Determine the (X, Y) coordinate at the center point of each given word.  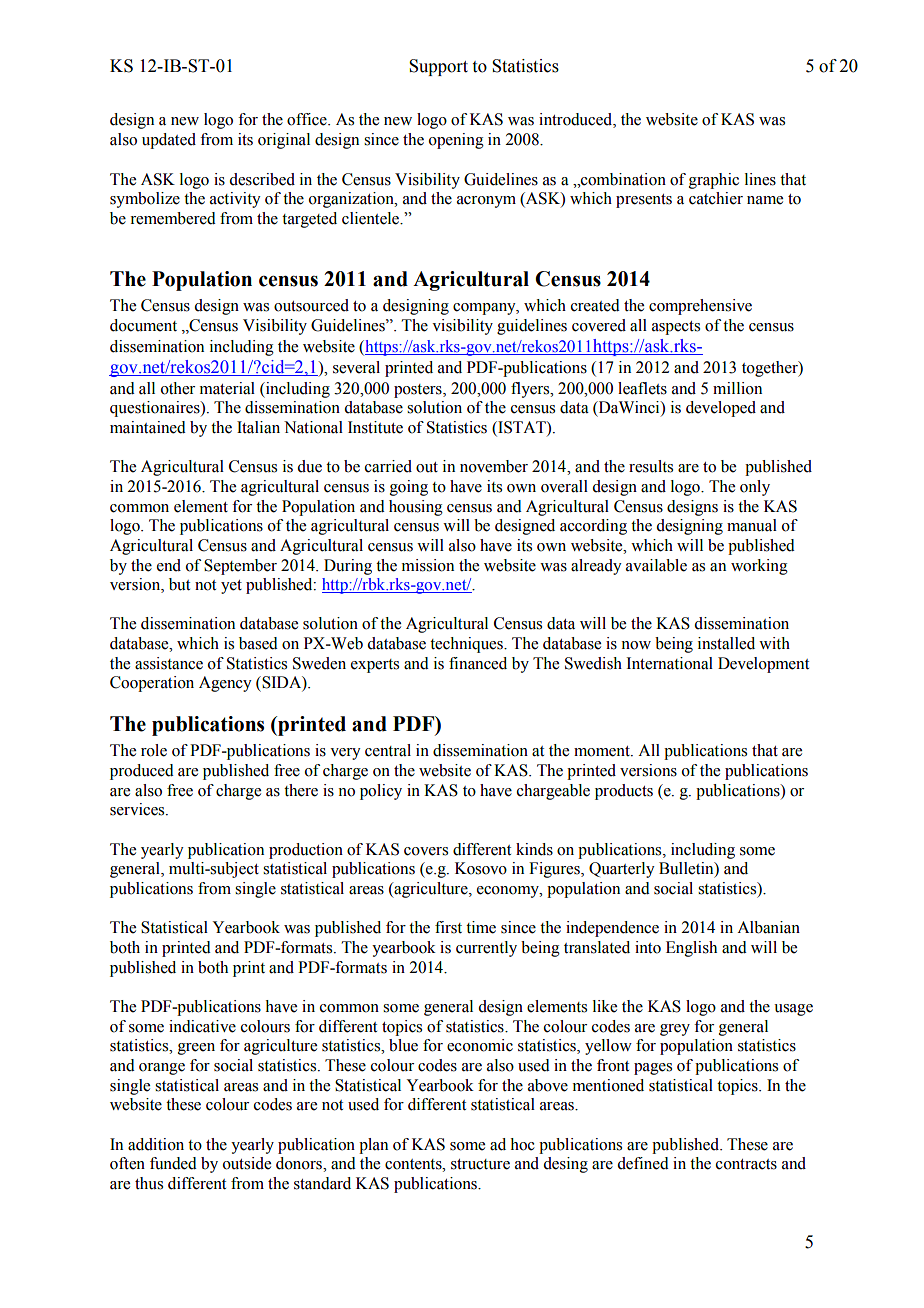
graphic (714, 181)
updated (169, 141)
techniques (467, 645)
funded (173, 1163)
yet (231, 587)
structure (480, 1164)
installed (726, 643)
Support (438, 67)
